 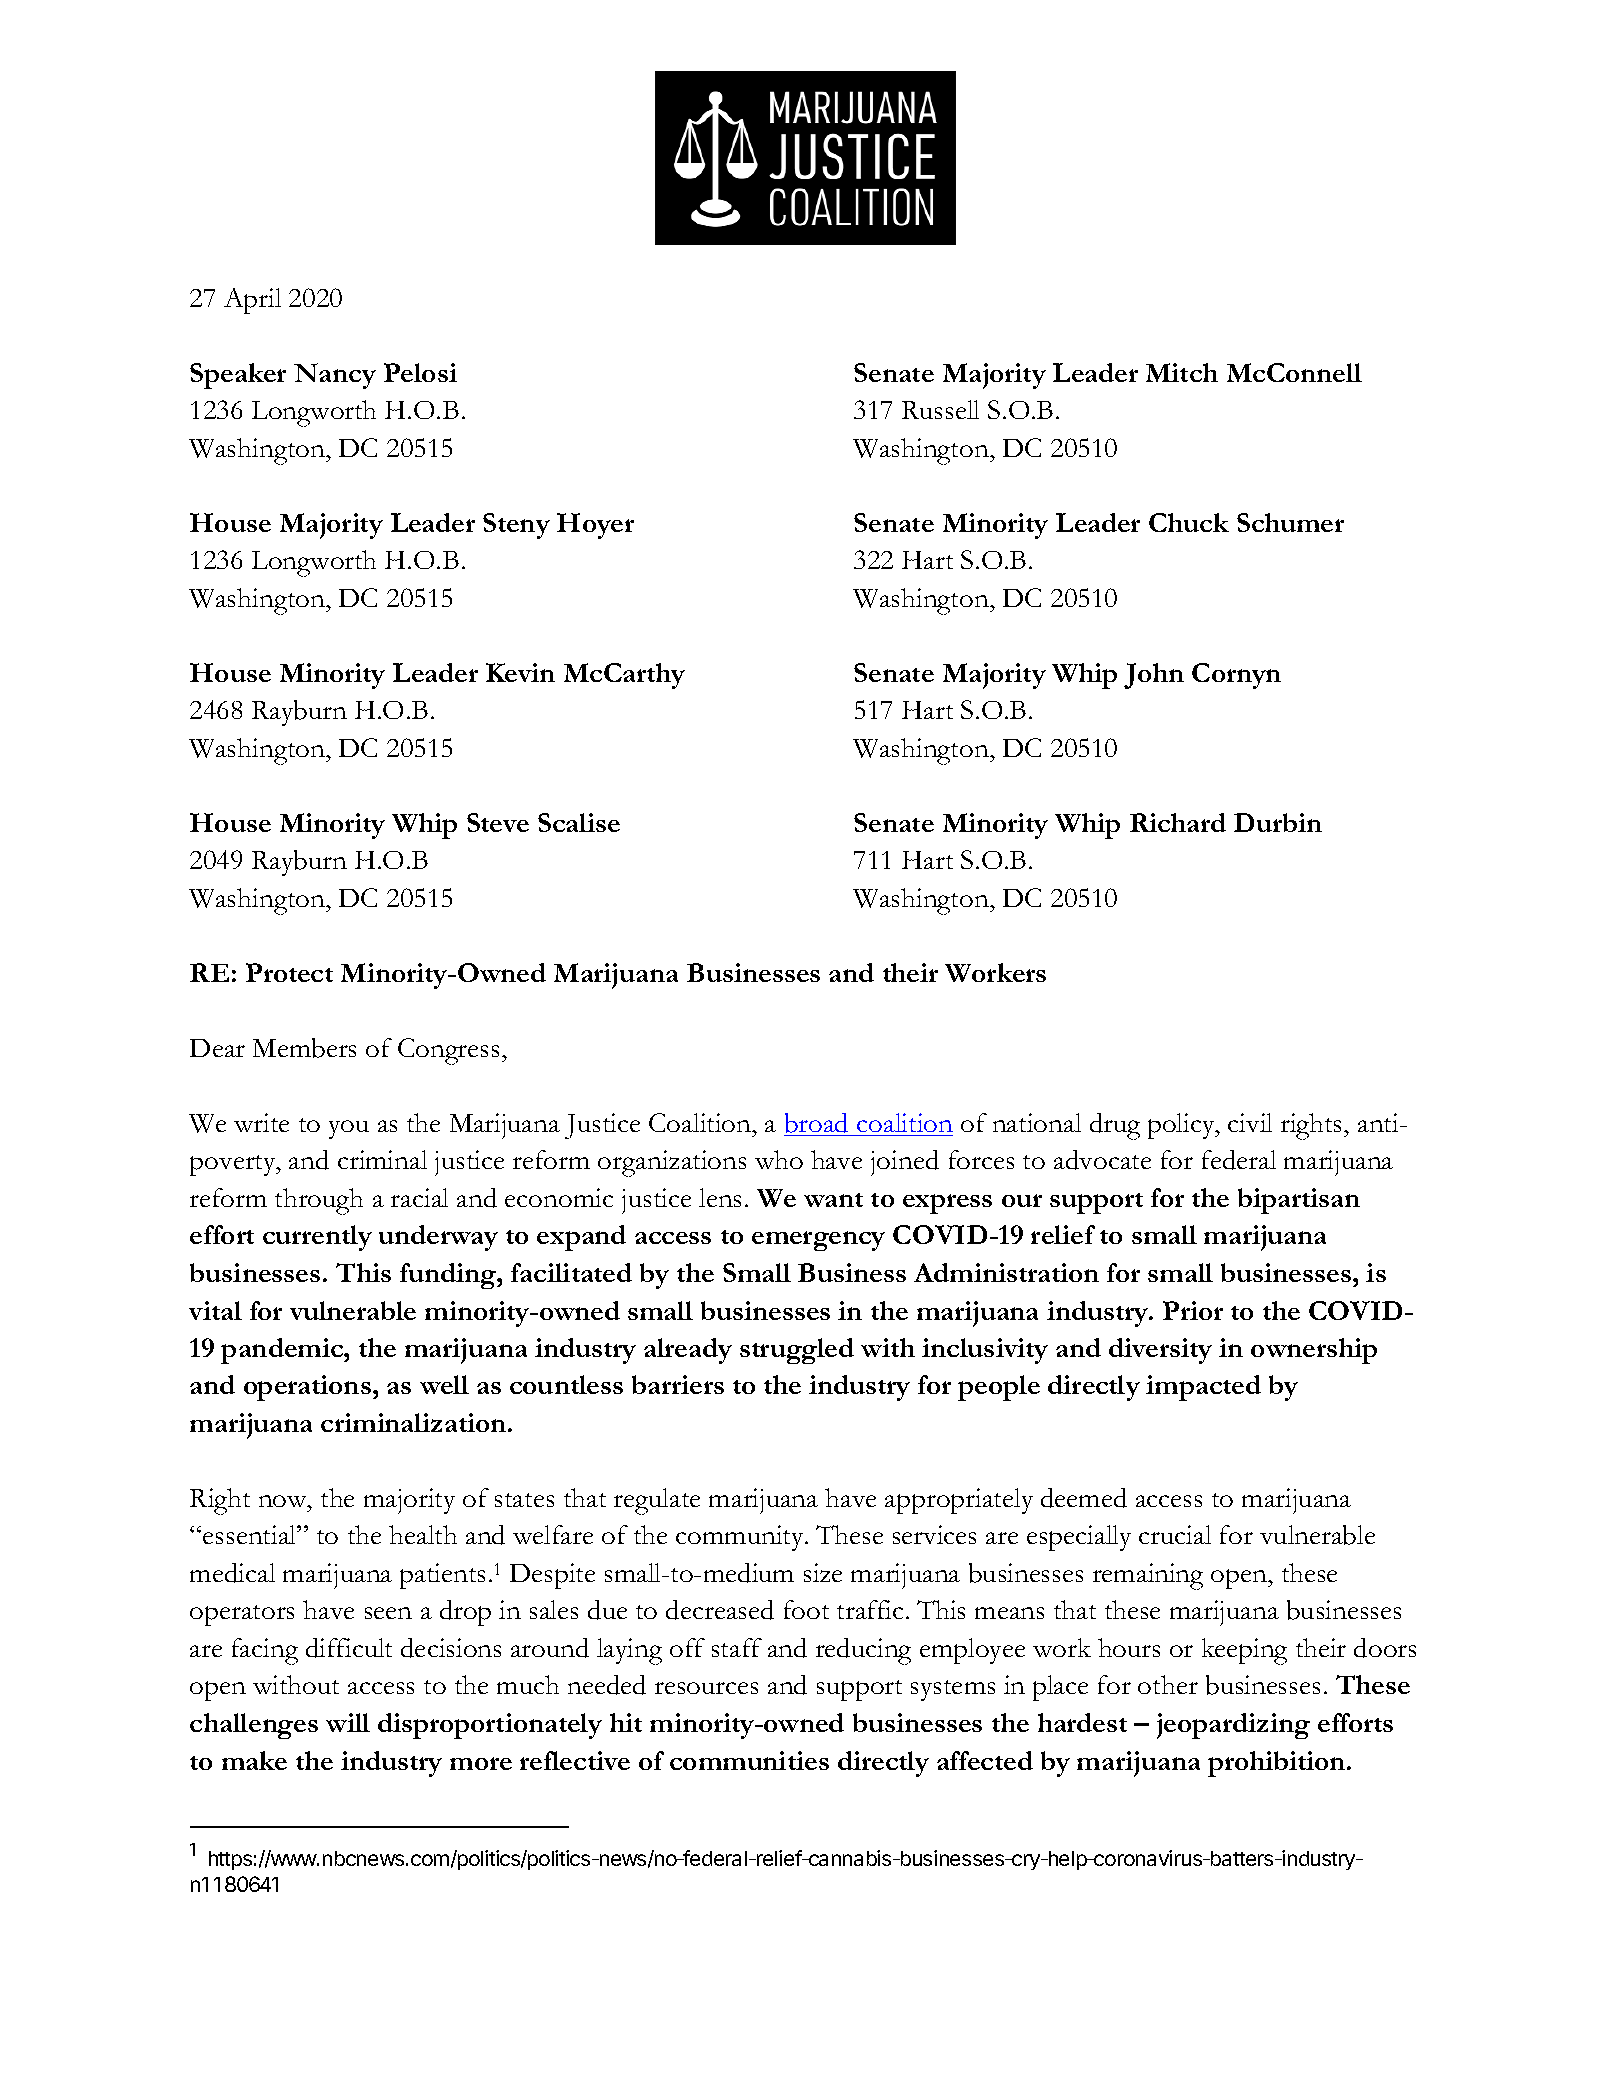 What do you see at coordinates (335, 376) in the screenshot?
I see `Nancy` at bounding box center [335, 376].
